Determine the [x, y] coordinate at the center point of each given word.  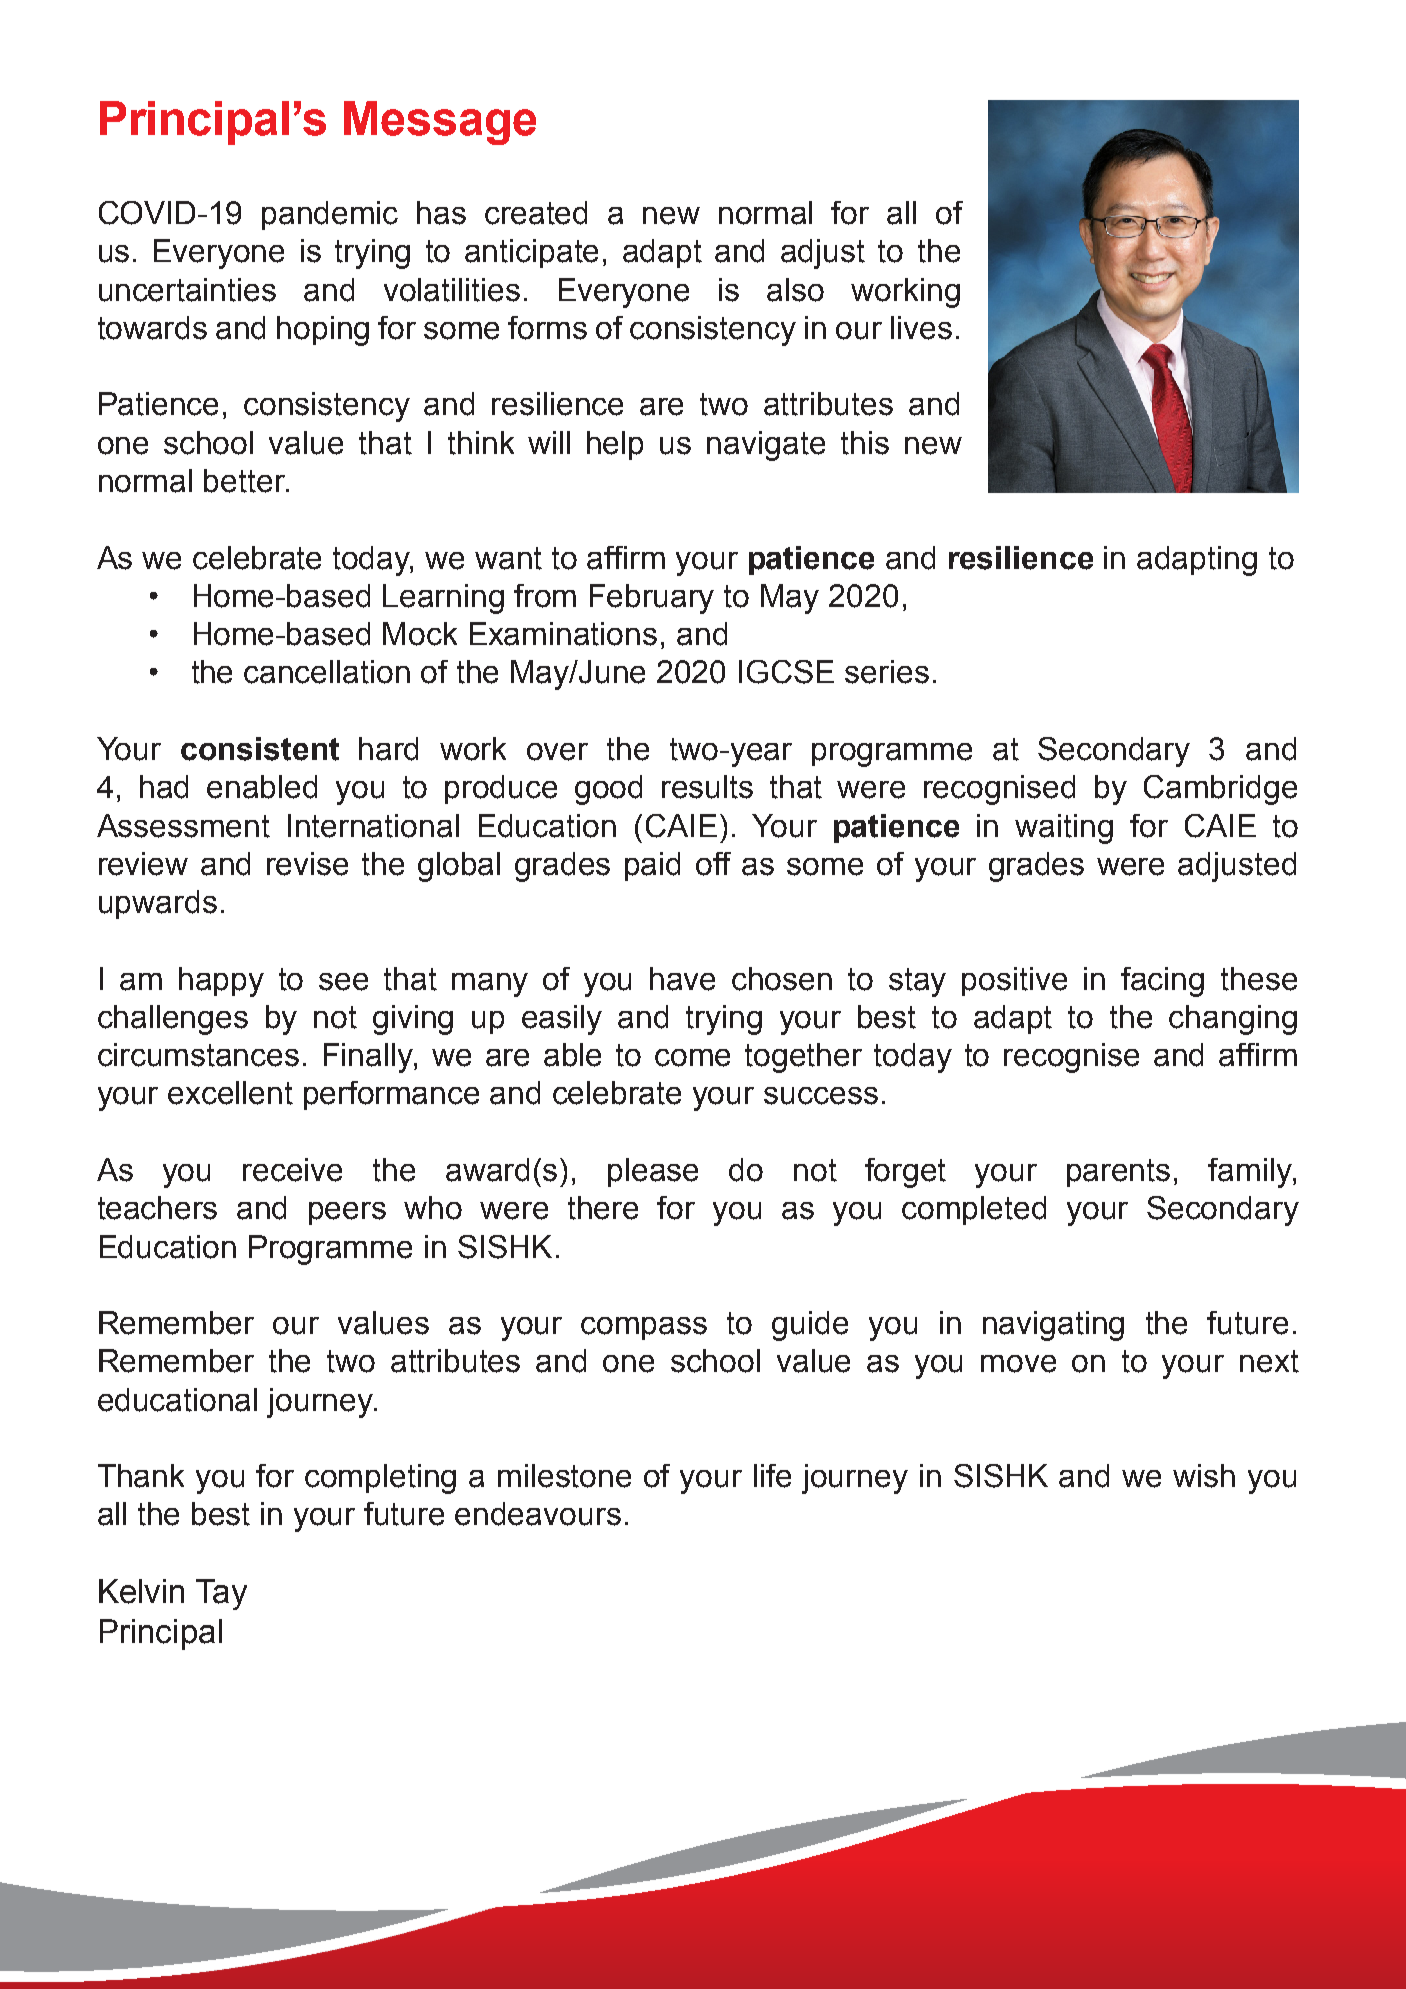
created [536, 213]
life [772, 1476]
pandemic [330, 215]
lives [921, 328]
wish [1204, 1476]
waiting [1064, 829]
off [713, 864]
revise [307, 864]
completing [380, 1479]
